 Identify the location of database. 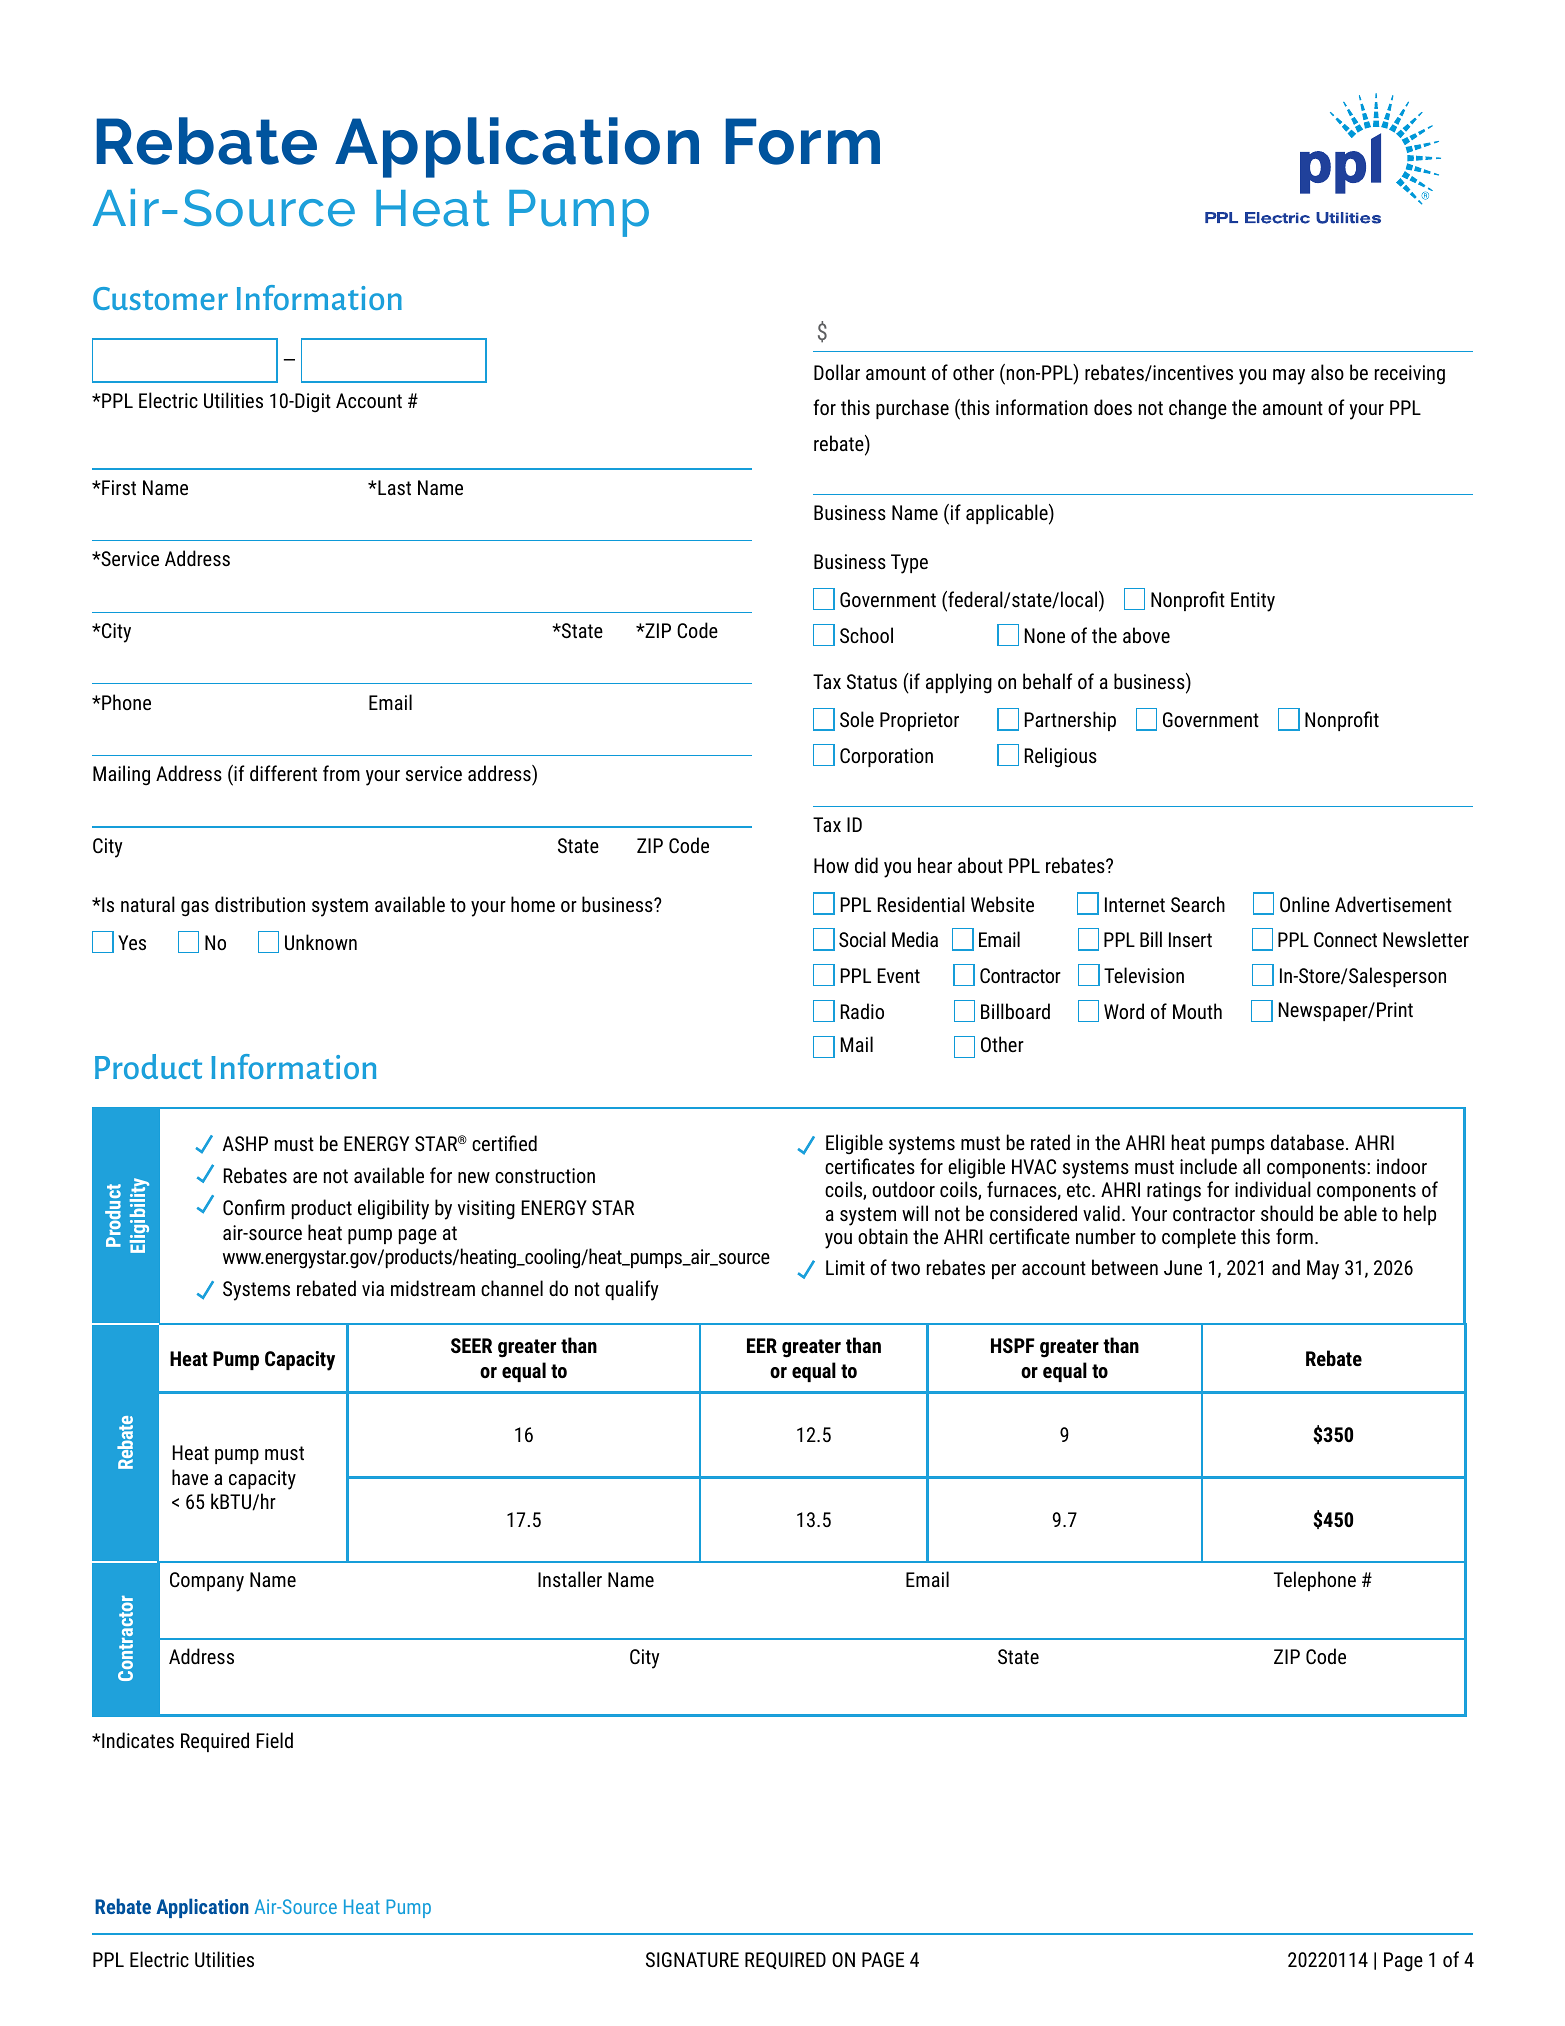
(1307, 1142).
